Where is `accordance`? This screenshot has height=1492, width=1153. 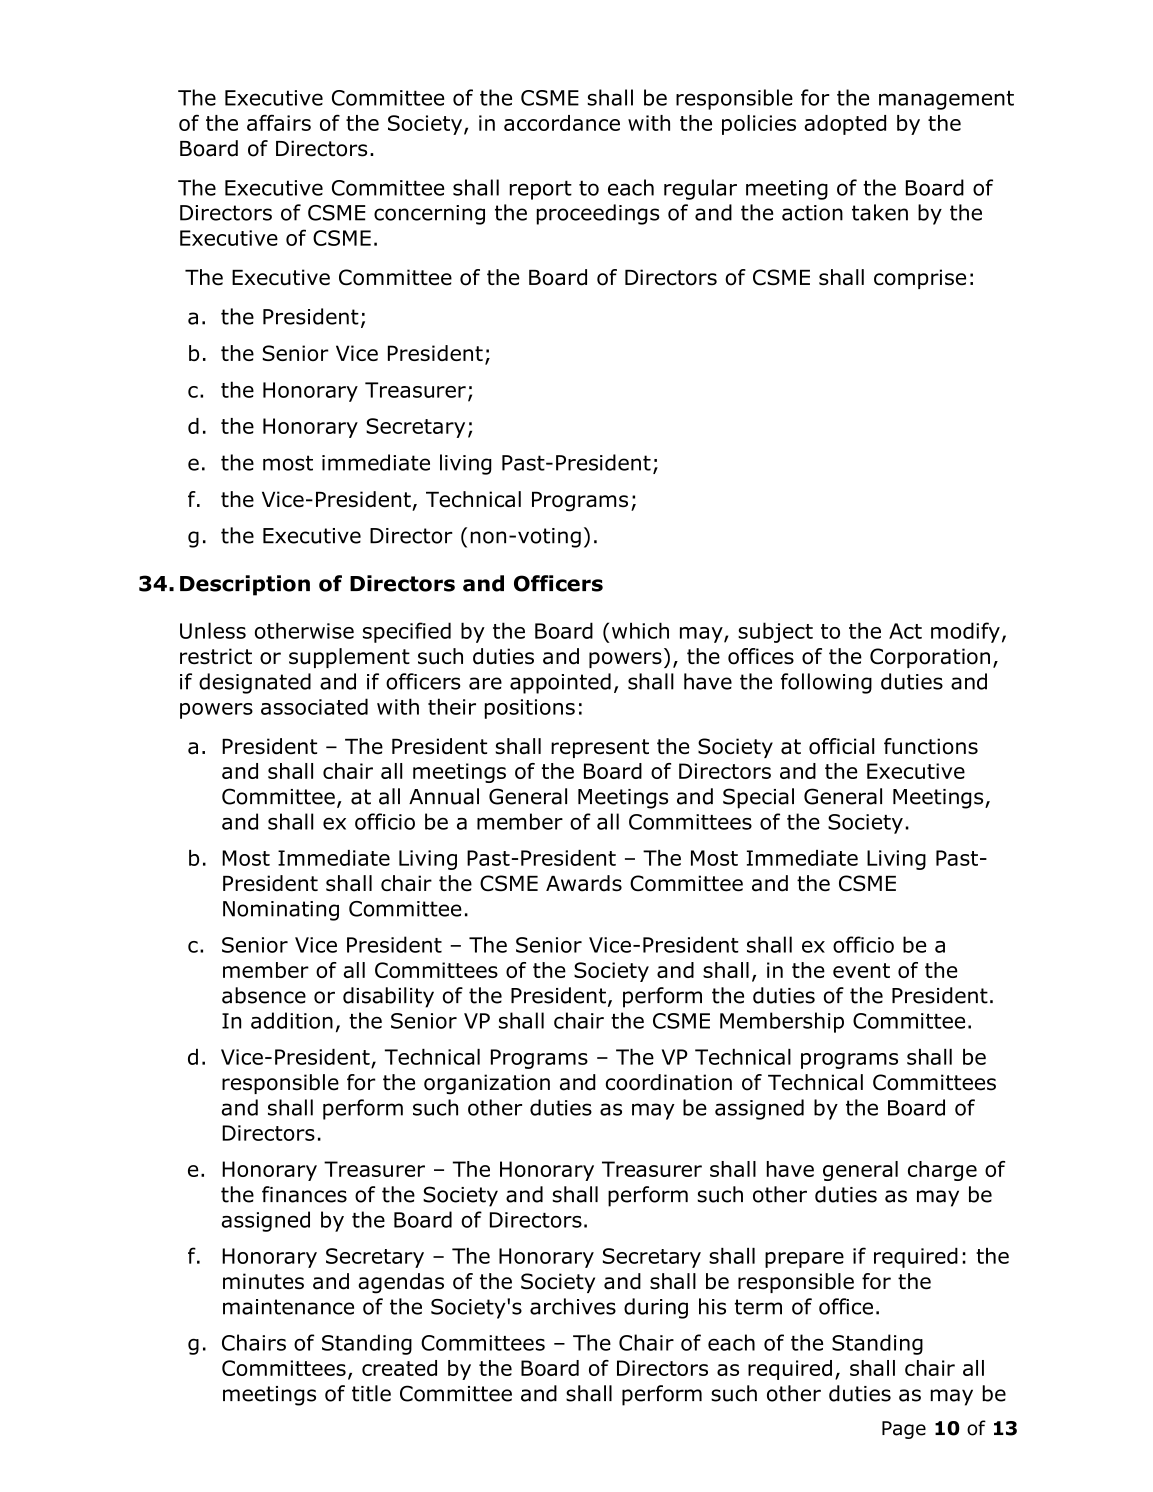
accordance is located at coordinates (562, 123).
